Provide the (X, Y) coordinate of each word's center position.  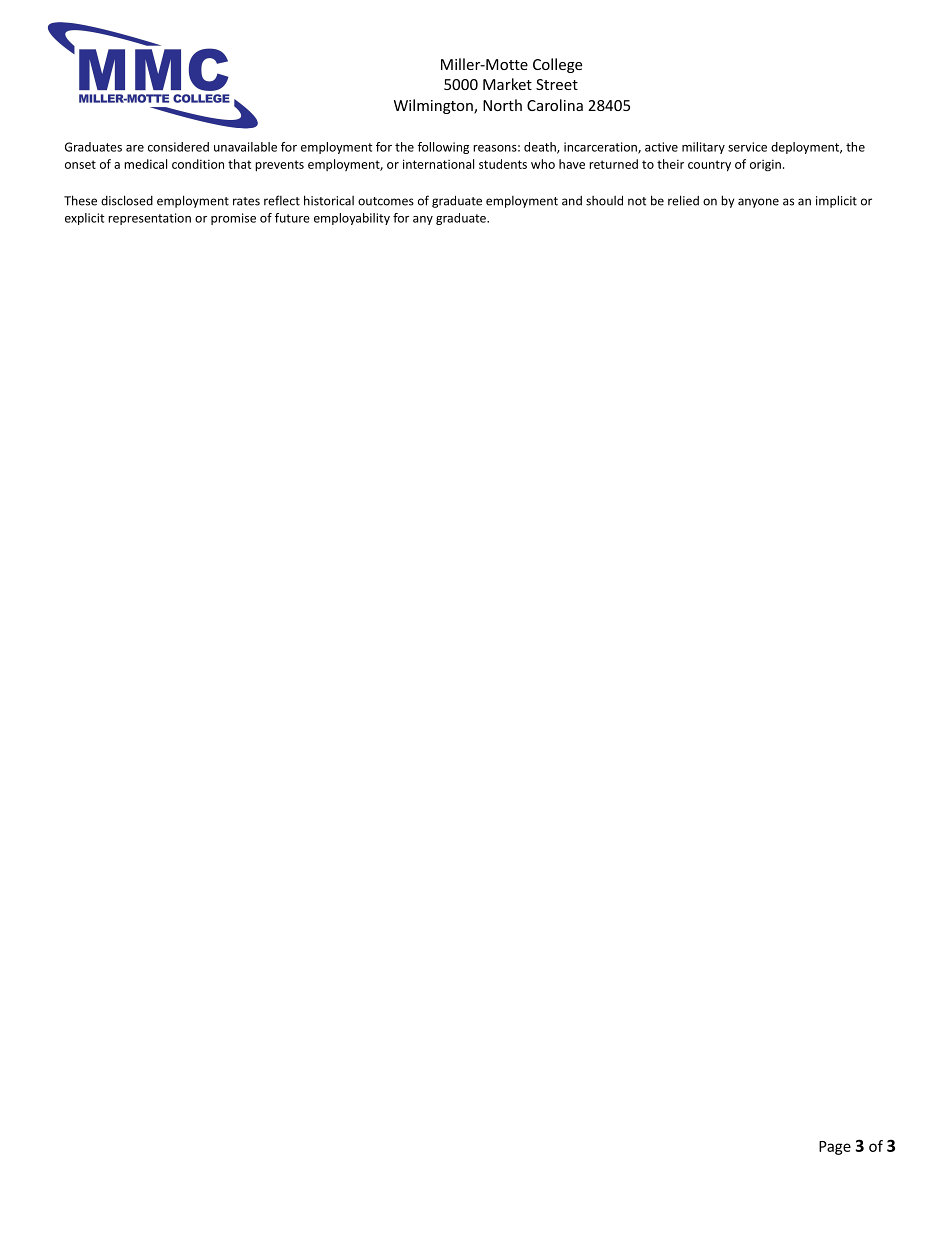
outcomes (386, 201)
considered (178, 147)
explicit (84, 219)
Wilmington (434, 106)
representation (149, 219)
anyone (758, 203)
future (292, 218)
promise (233, 219)
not (637, 201)
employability (352, 219)
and (572, 201)
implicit (836, 201)
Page (835, 1148)
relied (683, 200)
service (747, 147)
